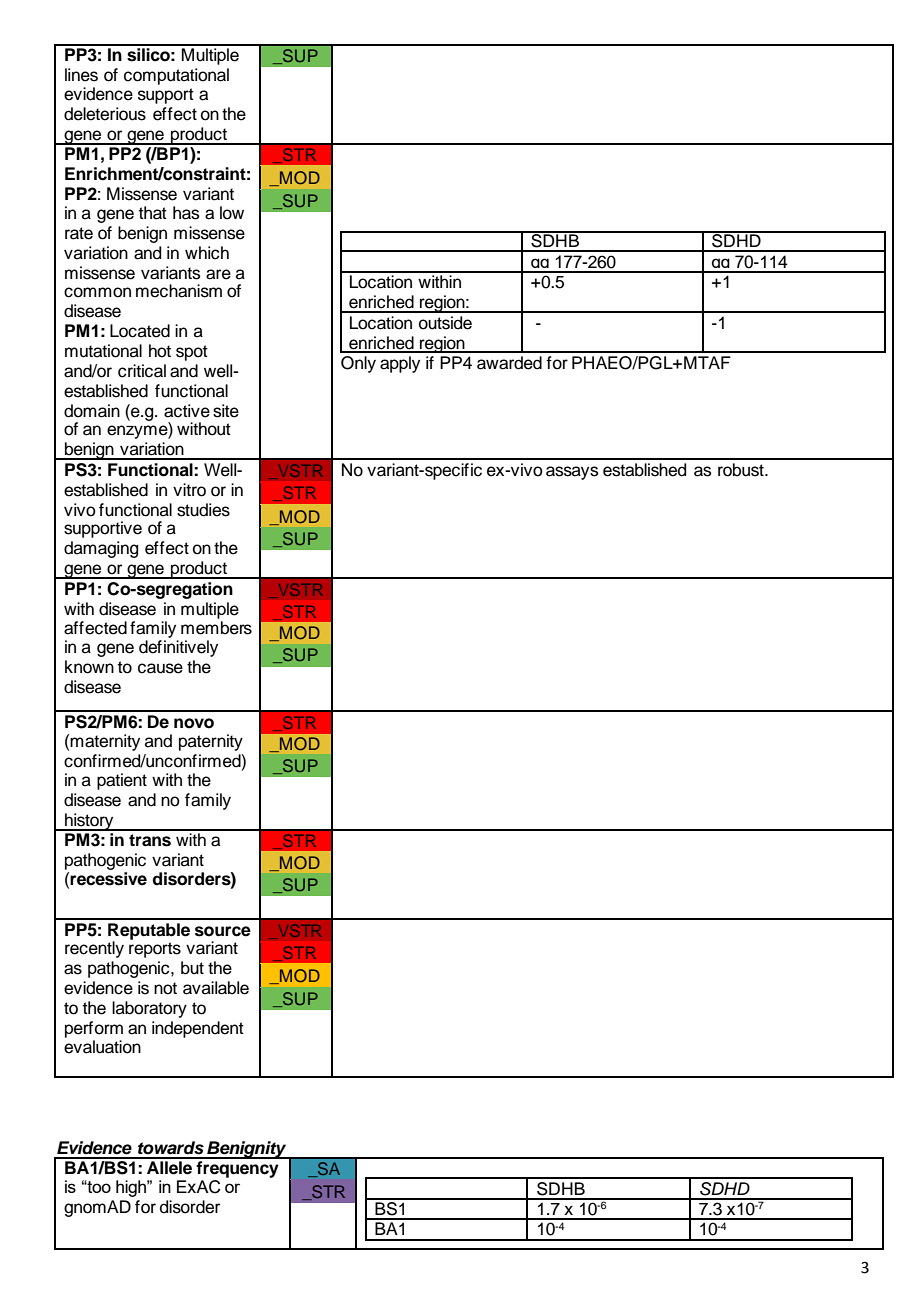  What do you see at coordinates (742, 470) in the document?
I see `robust` at bounding box center [742, 470].
